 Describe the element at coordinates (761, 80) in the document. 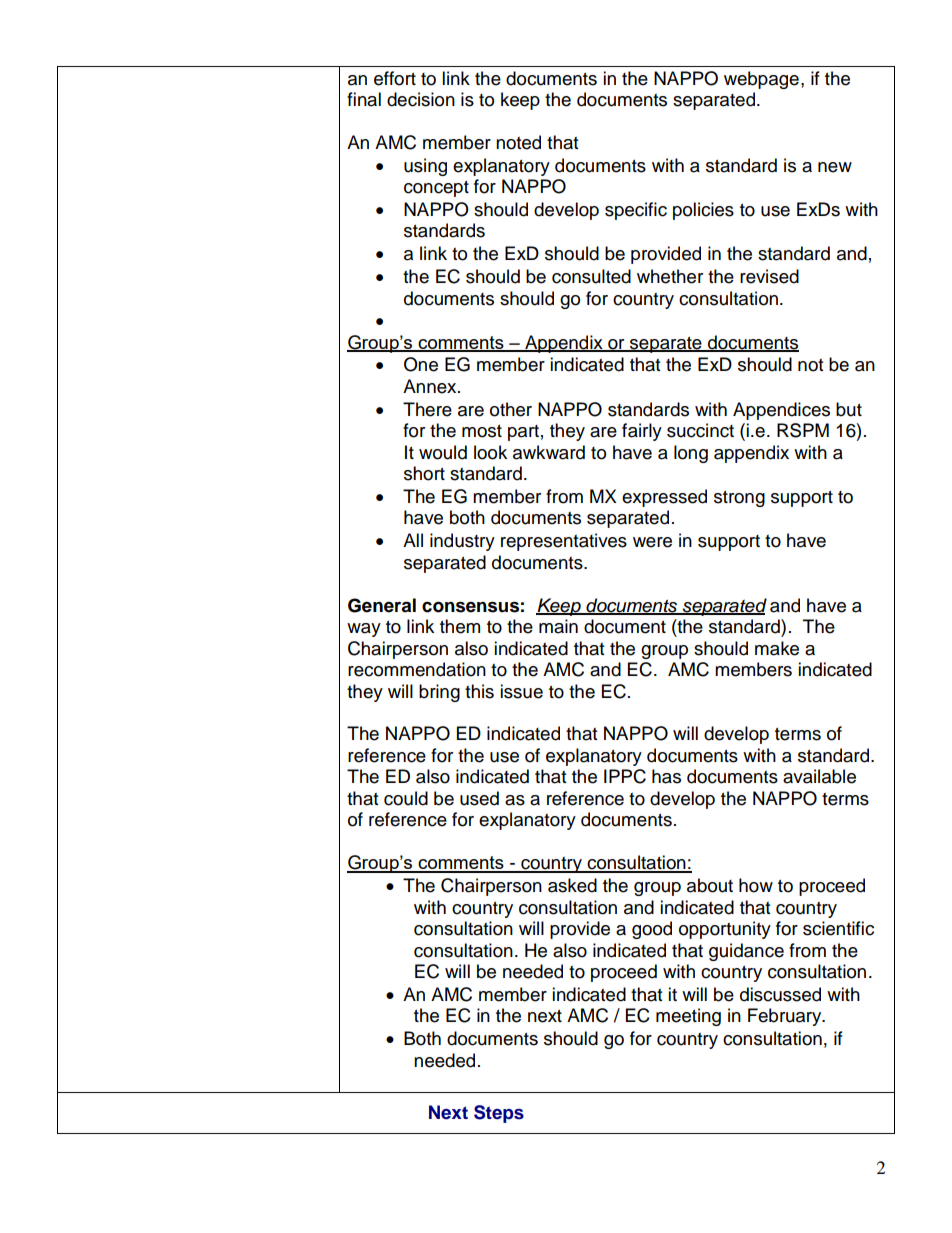

I see `webpage` at that location.
